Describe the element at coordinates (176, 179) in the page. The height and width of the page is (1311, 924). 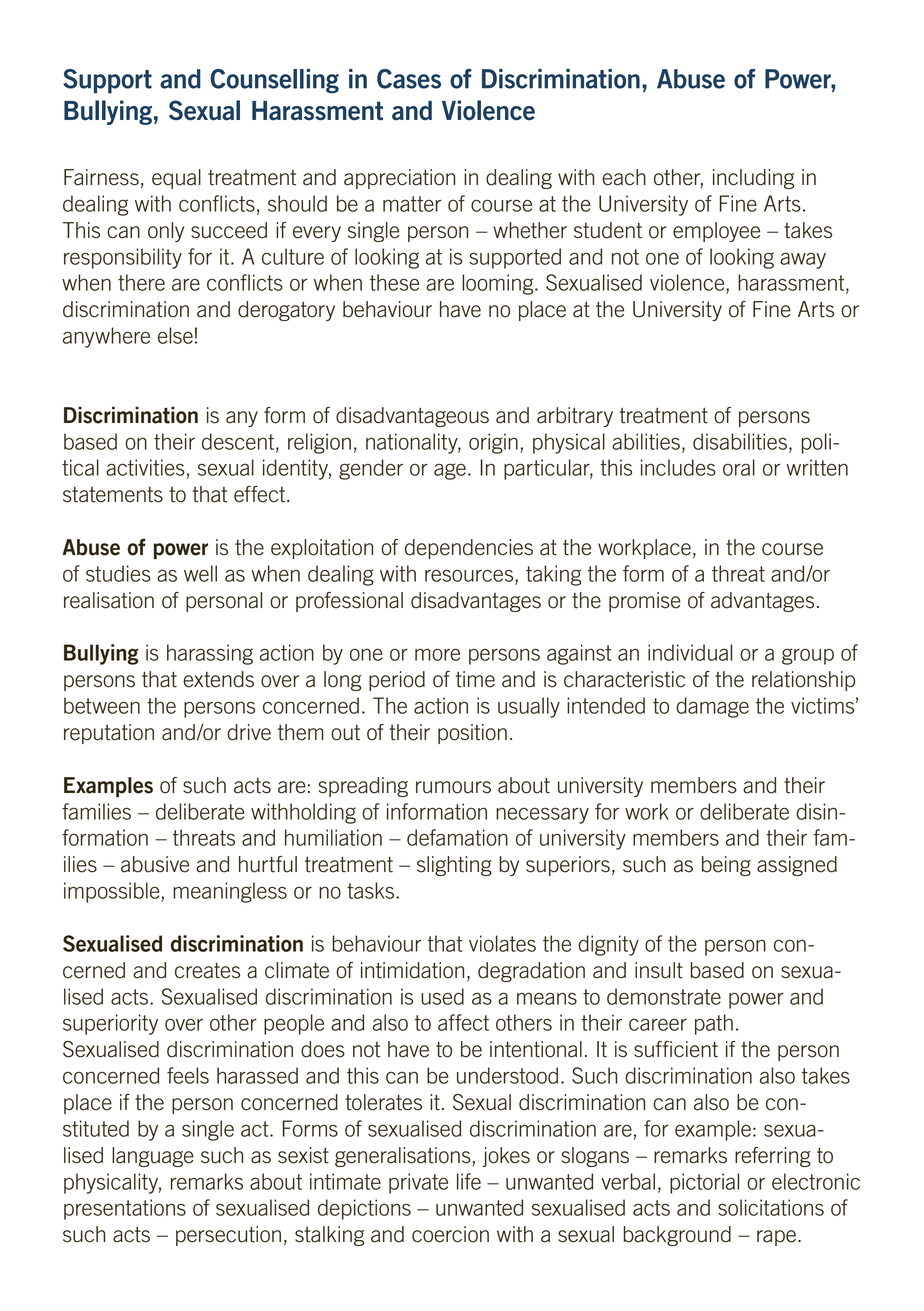
I see `equal` at that location.
